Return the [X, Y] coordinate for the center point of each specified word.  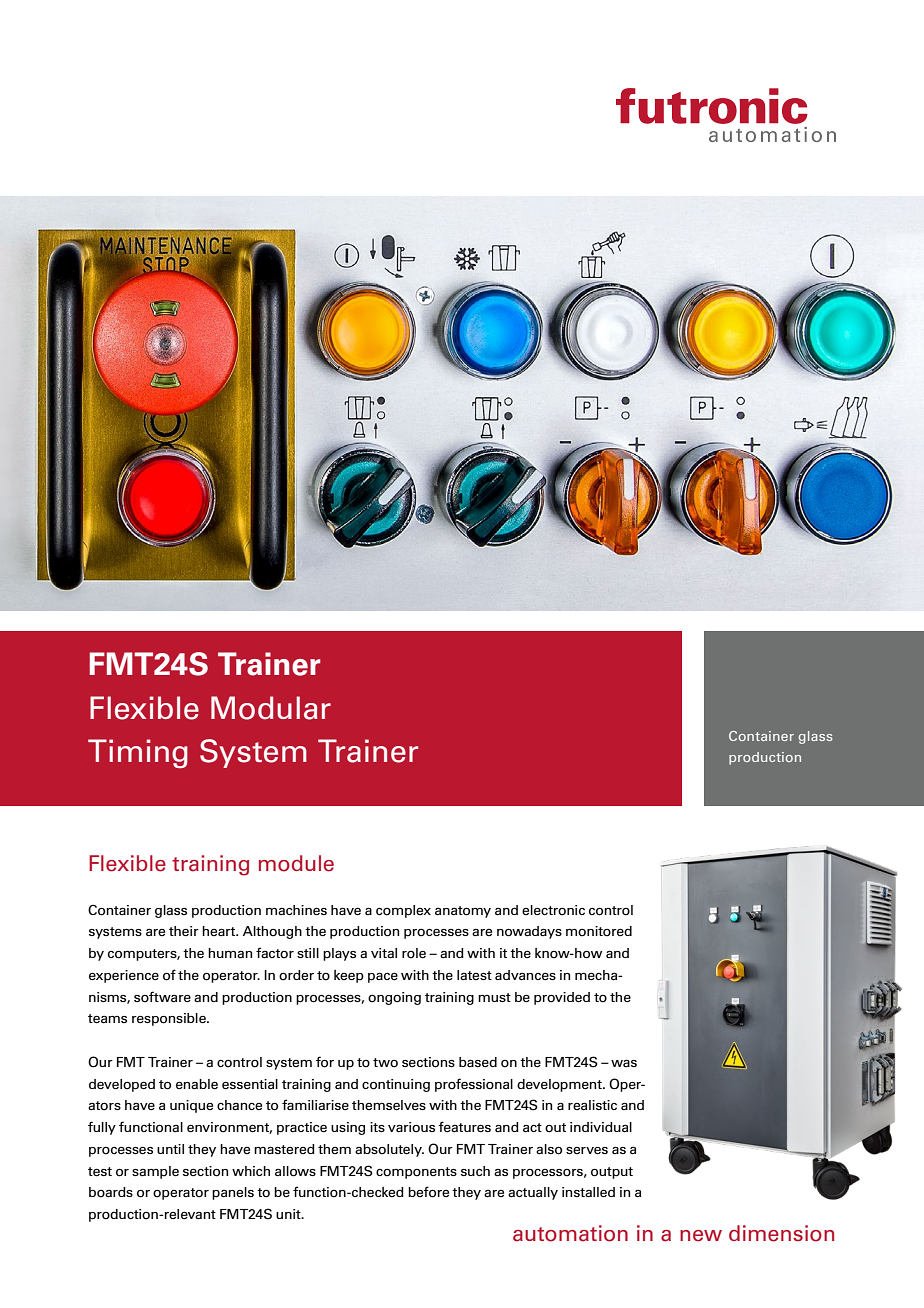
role [414, 953]
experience [124, 976]
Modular [271, 708]
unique [191, 1106]
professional [474, 1085]
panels [233, 1193]
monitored [599, 931]
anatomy [463, 912]
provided [562, 998]
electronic [553, 910]
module [296, 863]
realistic [592, 1105]
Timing [138, 753]
